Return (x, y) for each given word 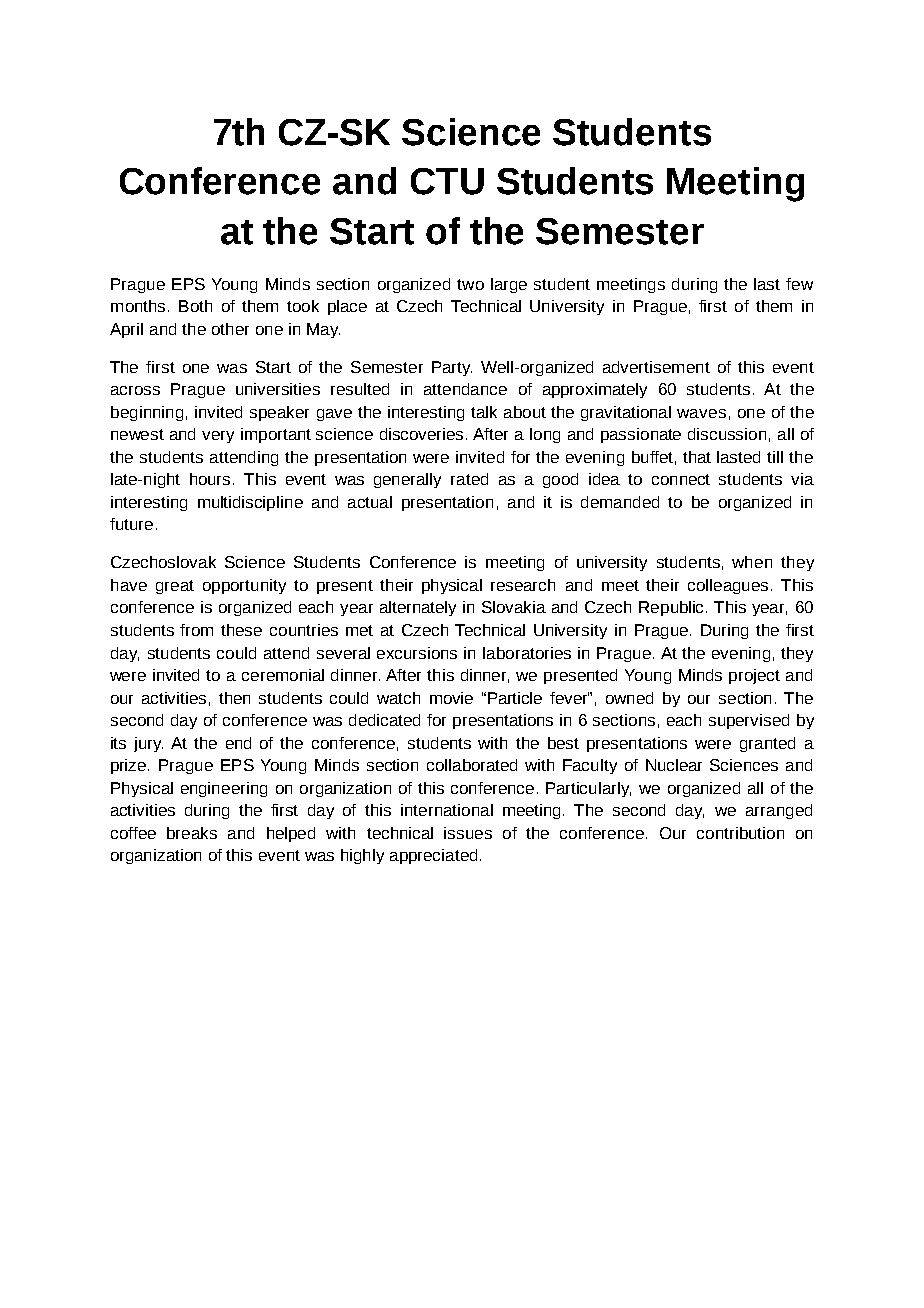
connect (681, 479)
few (799, 284)
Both (195, 306)
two (470, 284)
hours (210, 479)
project (754, 676)
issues (468, 833)
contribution (740, 833)
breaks (192, 833)
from (196, 630)
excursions (417, 653)
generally (407, 480)
